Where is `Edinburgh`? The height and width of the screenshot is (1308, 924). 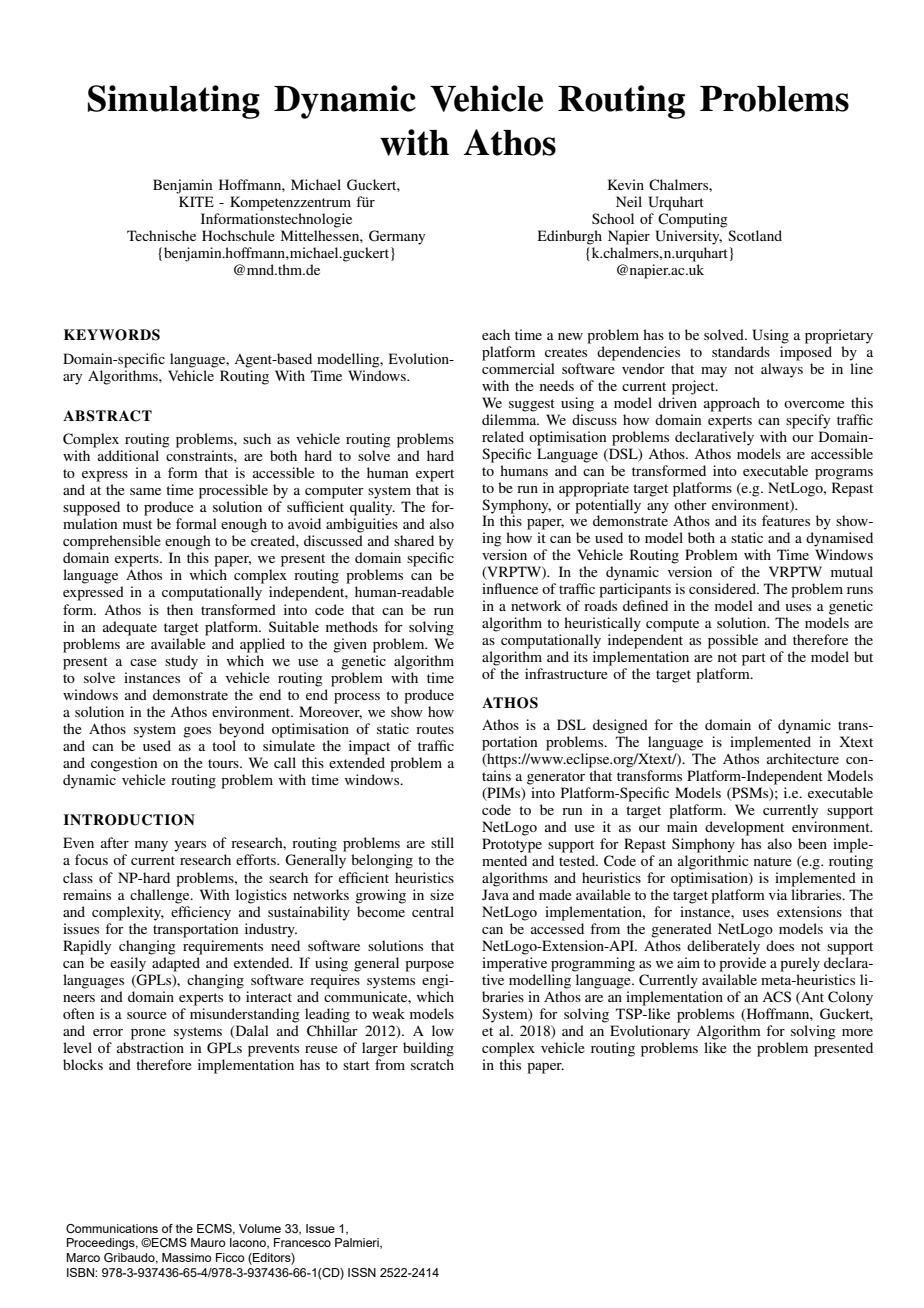 Edinburgh is located at coordinates (570, 237).
